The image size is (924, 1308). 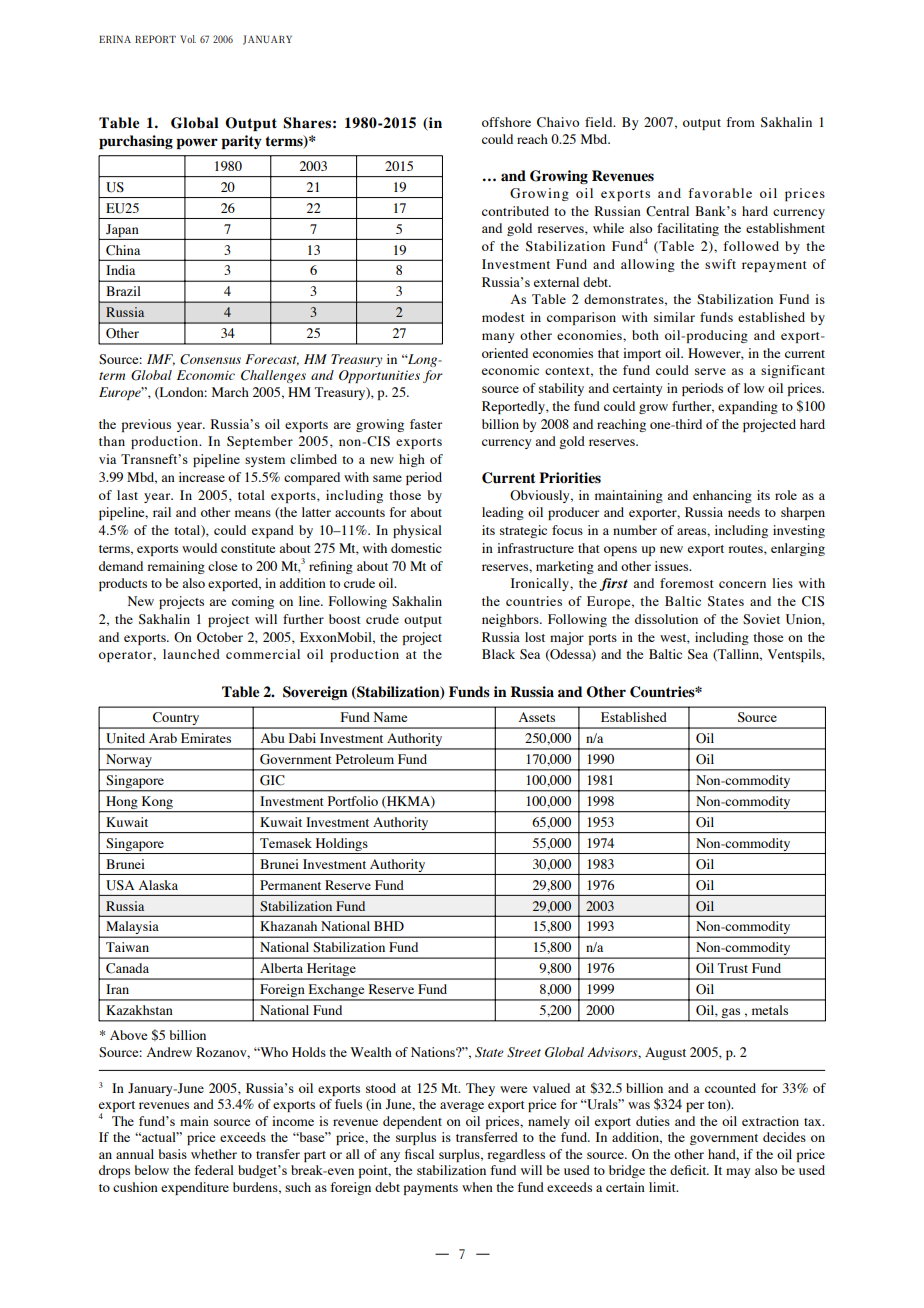 I want to click on Vol, so click(x=188, y=39).
